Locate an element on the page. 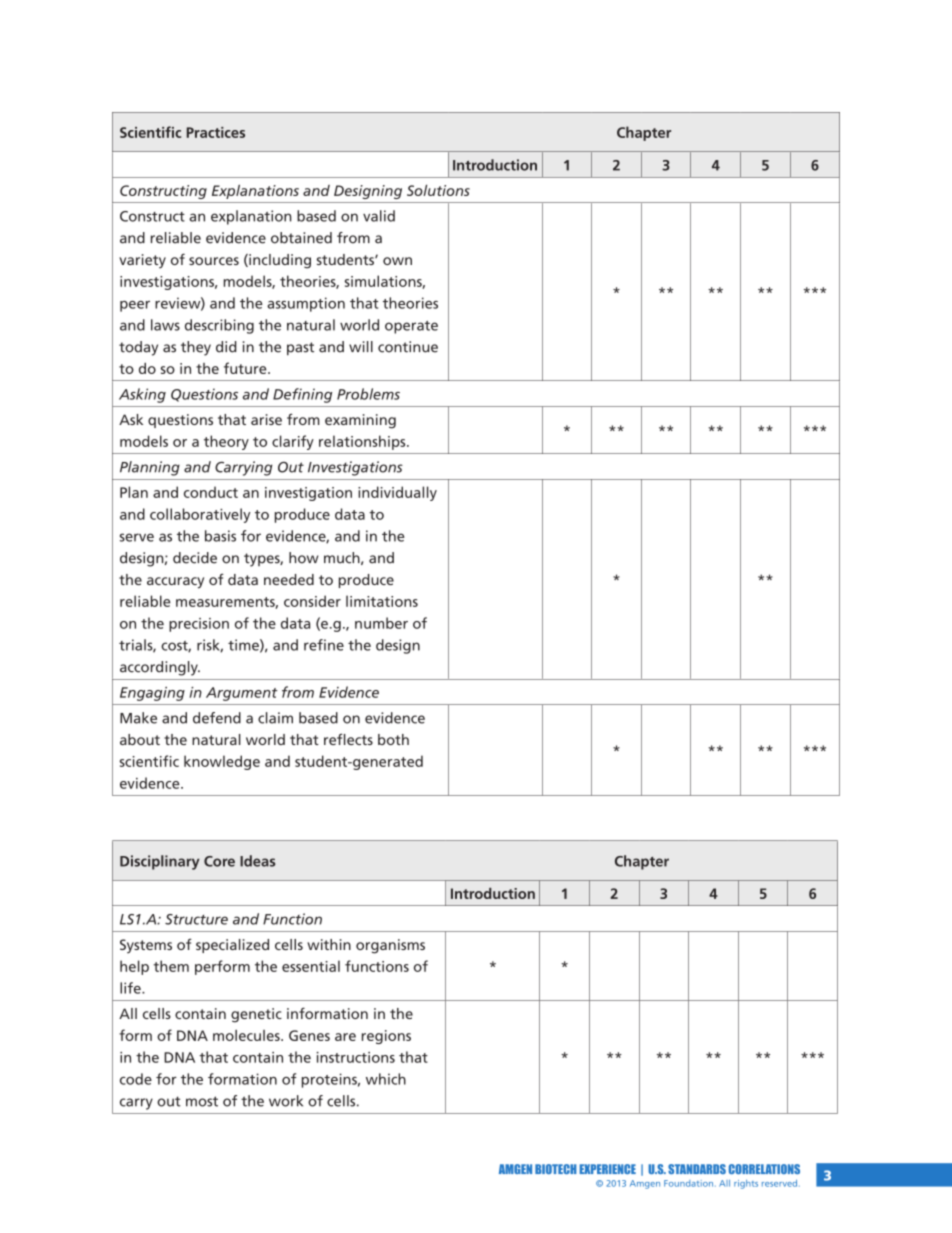  most is located at coordinates (202, 1101).
